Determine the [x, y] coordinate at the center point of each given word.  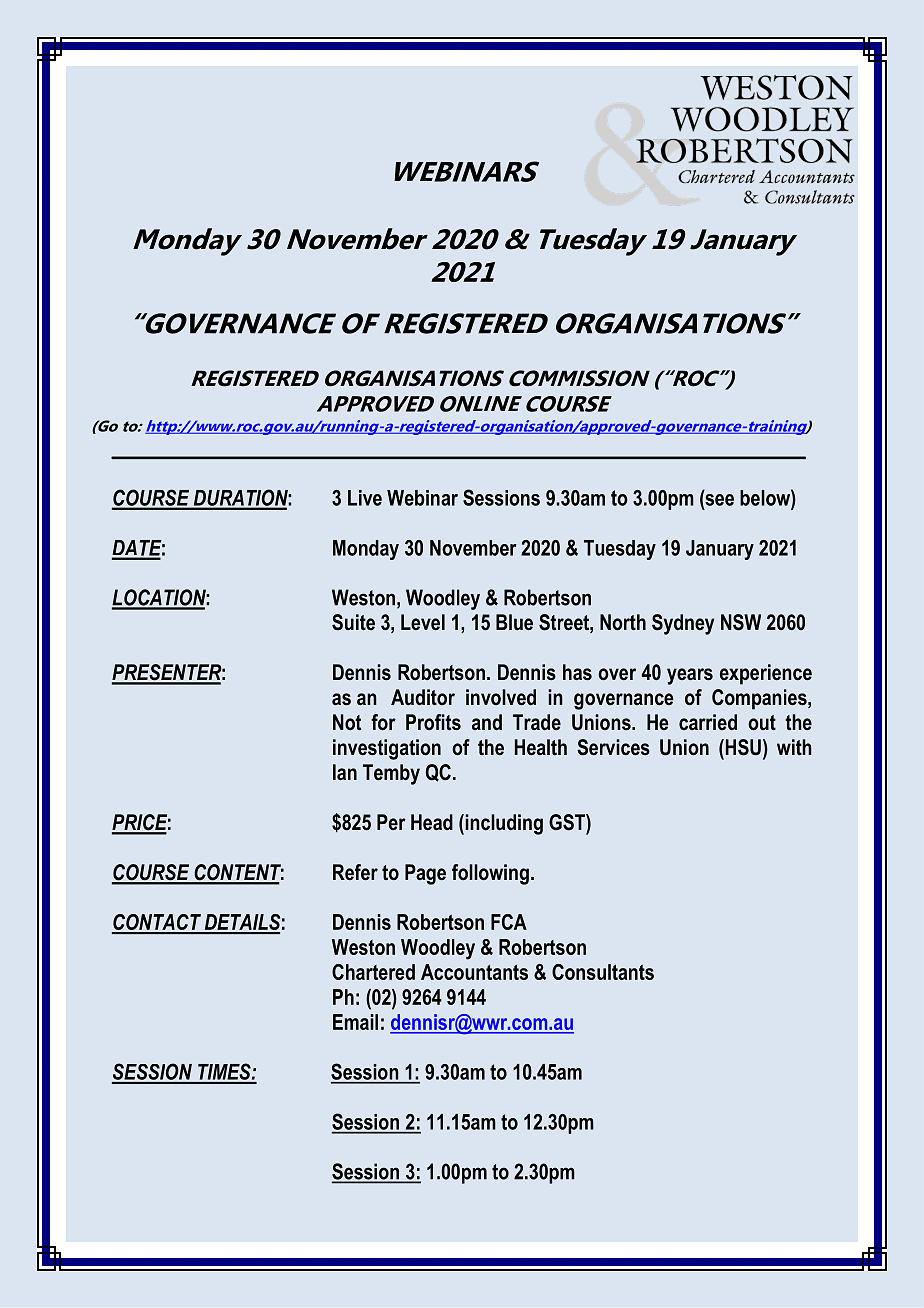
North [623, 622]
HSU [742, 747]
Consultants [603, 972]
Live [365, 498]
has [577, 672]
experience [766, 674]
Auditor [423, 697]
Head [432, 822]
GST [568, 822]
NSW [741, 622]
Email [355, 1022]
